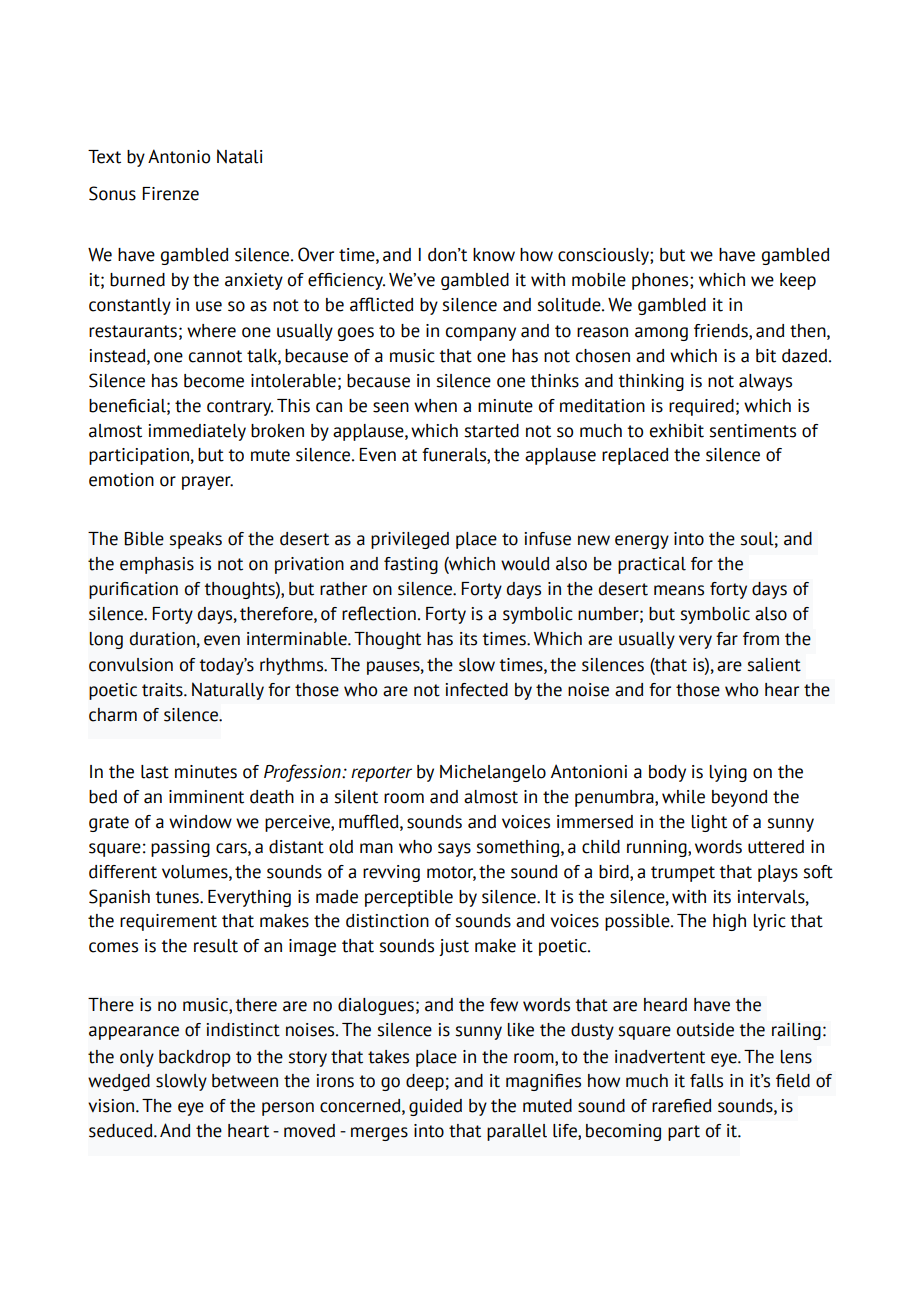 The image size is (924, 1308). What do you see at coordinates (798, 281) in the screenshot?
I see `keep` at bounding box center [798, 281].
